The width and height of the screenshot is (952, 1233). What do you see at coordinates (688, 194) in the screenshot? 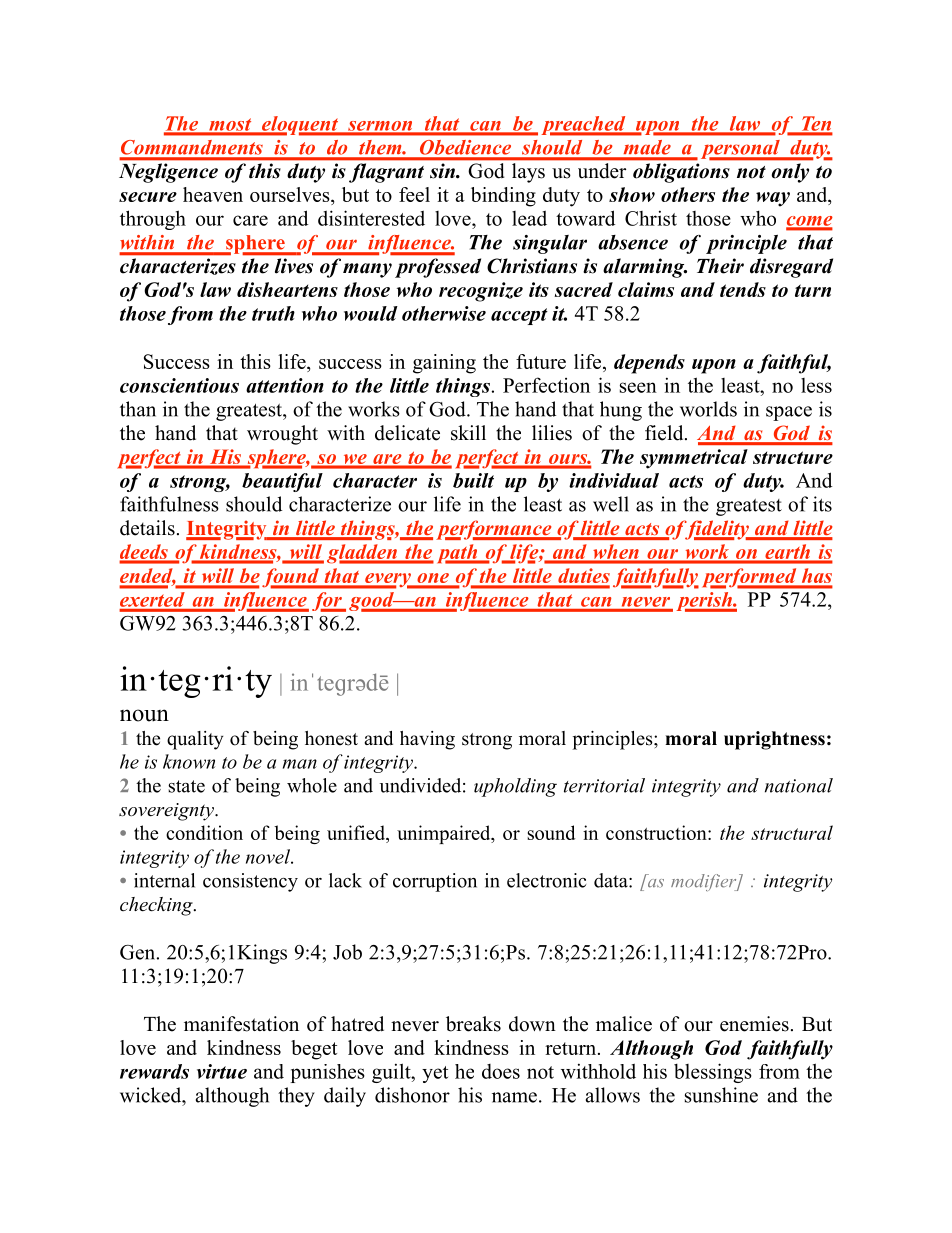
I see `others` at bounding box center [688, 194].
